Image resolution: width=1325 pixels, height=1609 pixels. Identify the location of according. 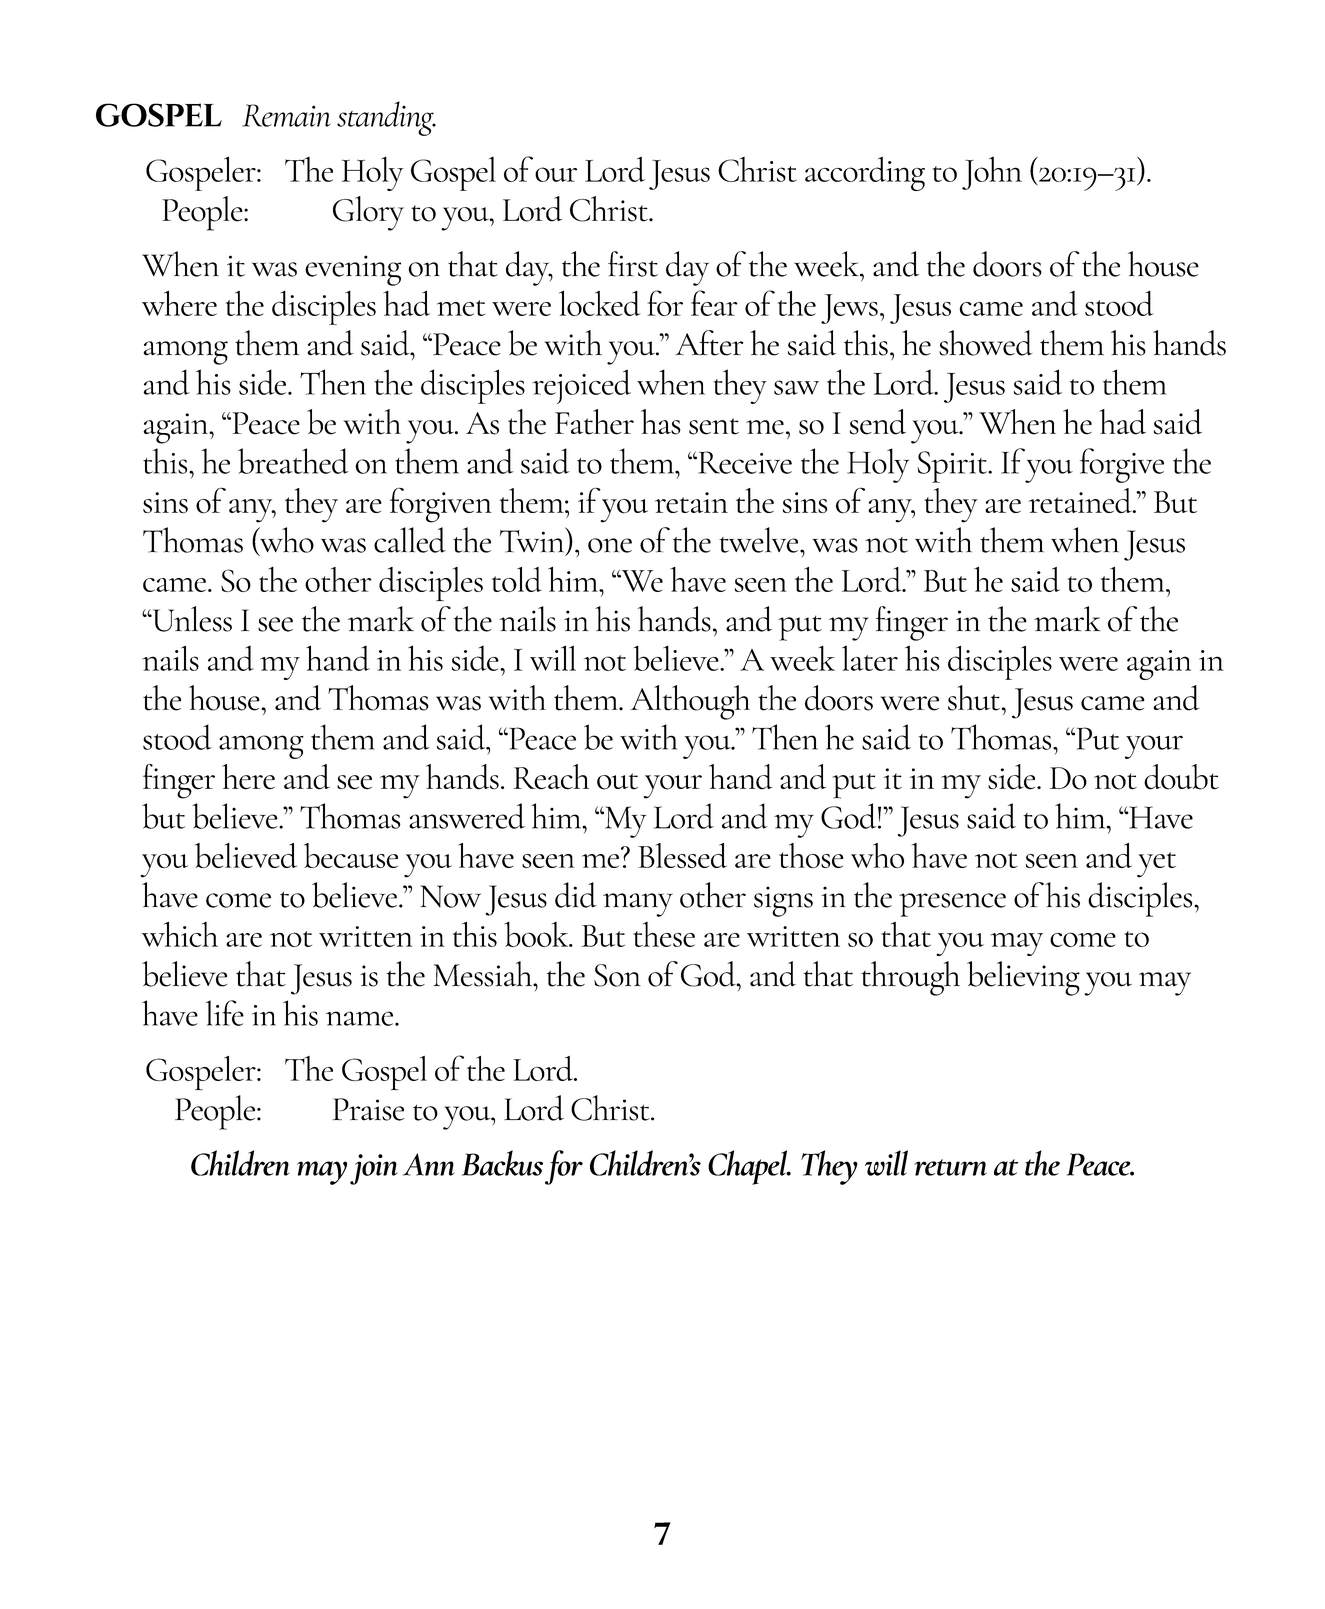
(865, 174).
